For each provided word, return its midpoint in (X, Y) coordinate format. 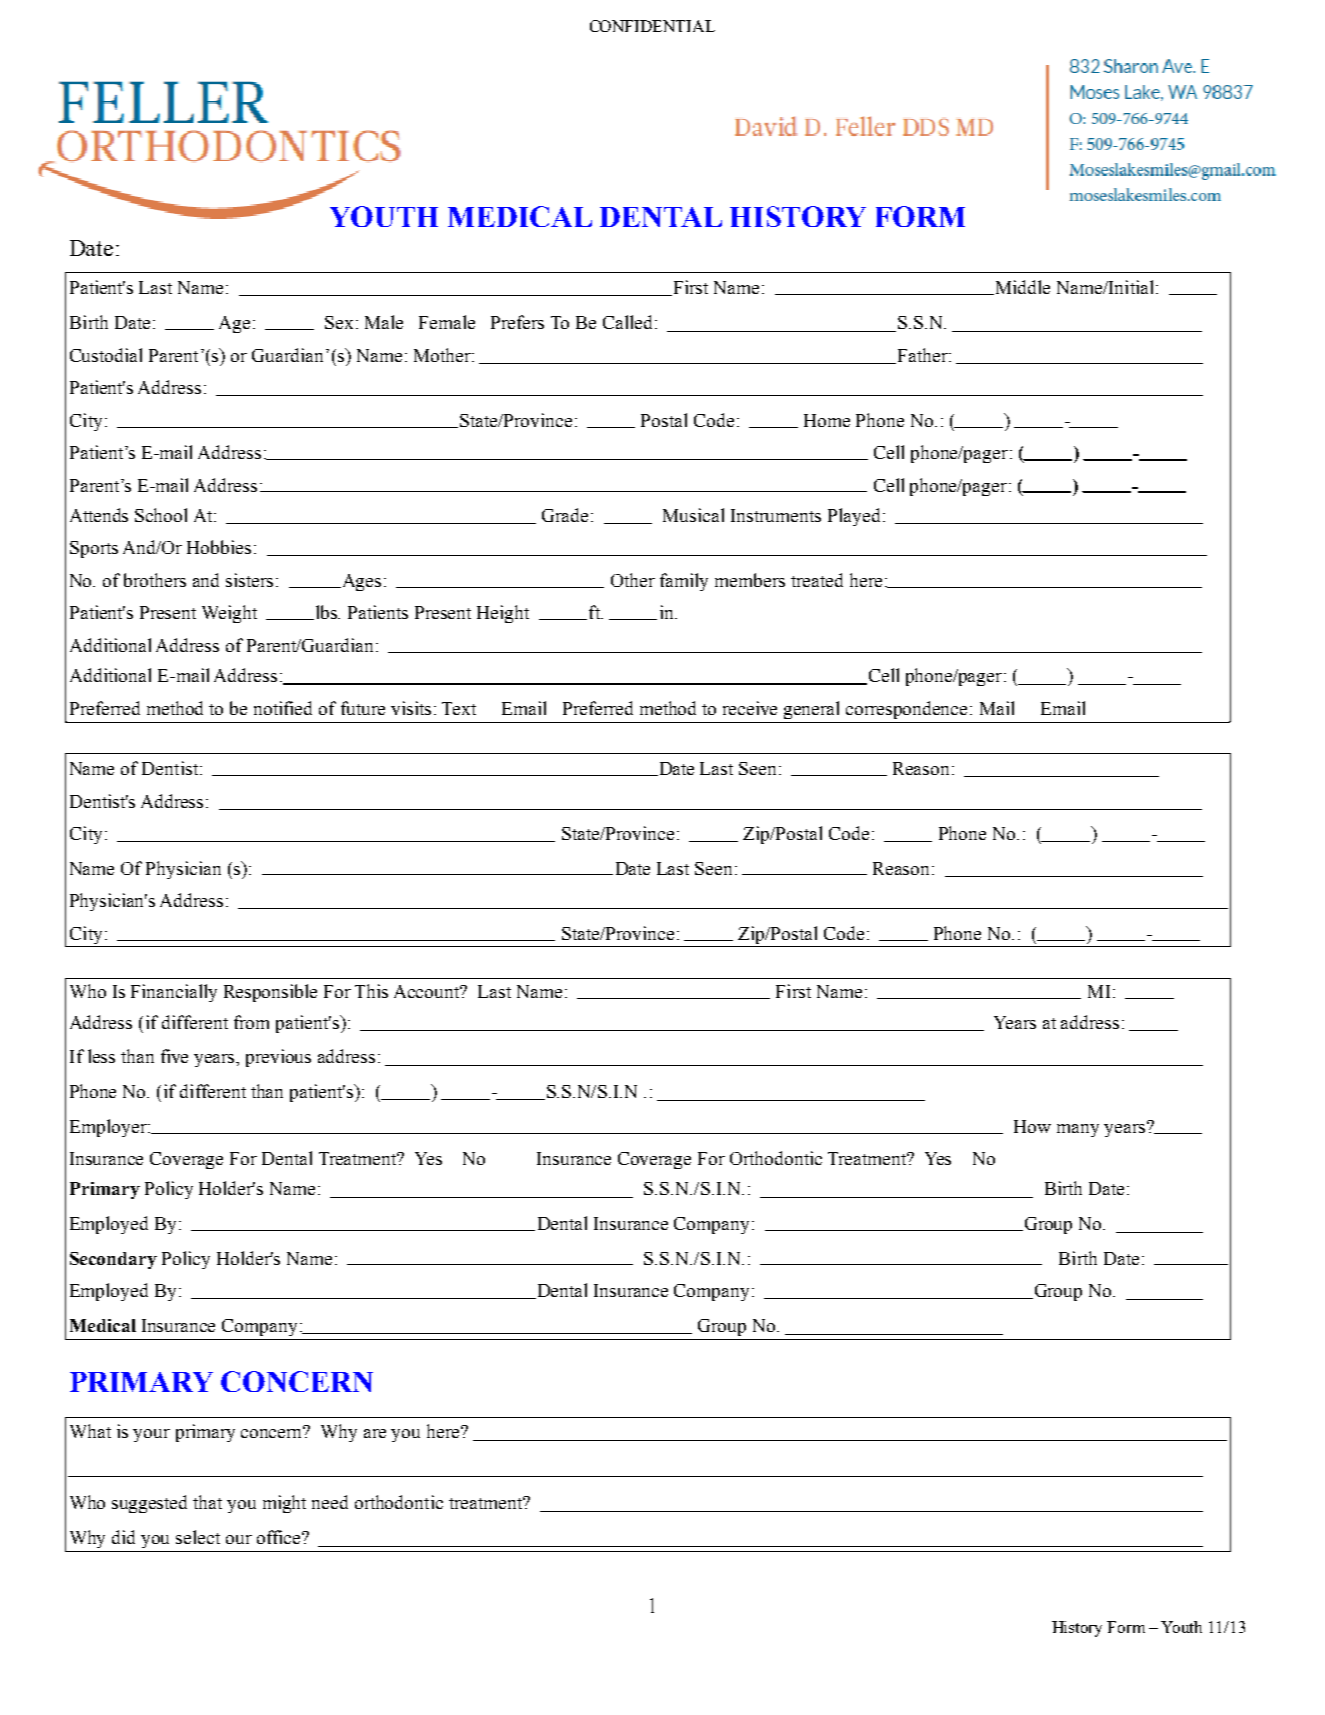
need (330, 1502)
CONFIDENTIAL (652, 26)
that (207, 1502)
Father (922, 356)
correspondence (906, 710)
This (371, 991)
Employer (109, 1128)
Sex (339, 322)
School (161, 515)
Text (459, 708)
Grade (565, 515)
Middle (1021, 287)
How (1032, 1126)
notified (283, 708)
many (1078, 1130)
